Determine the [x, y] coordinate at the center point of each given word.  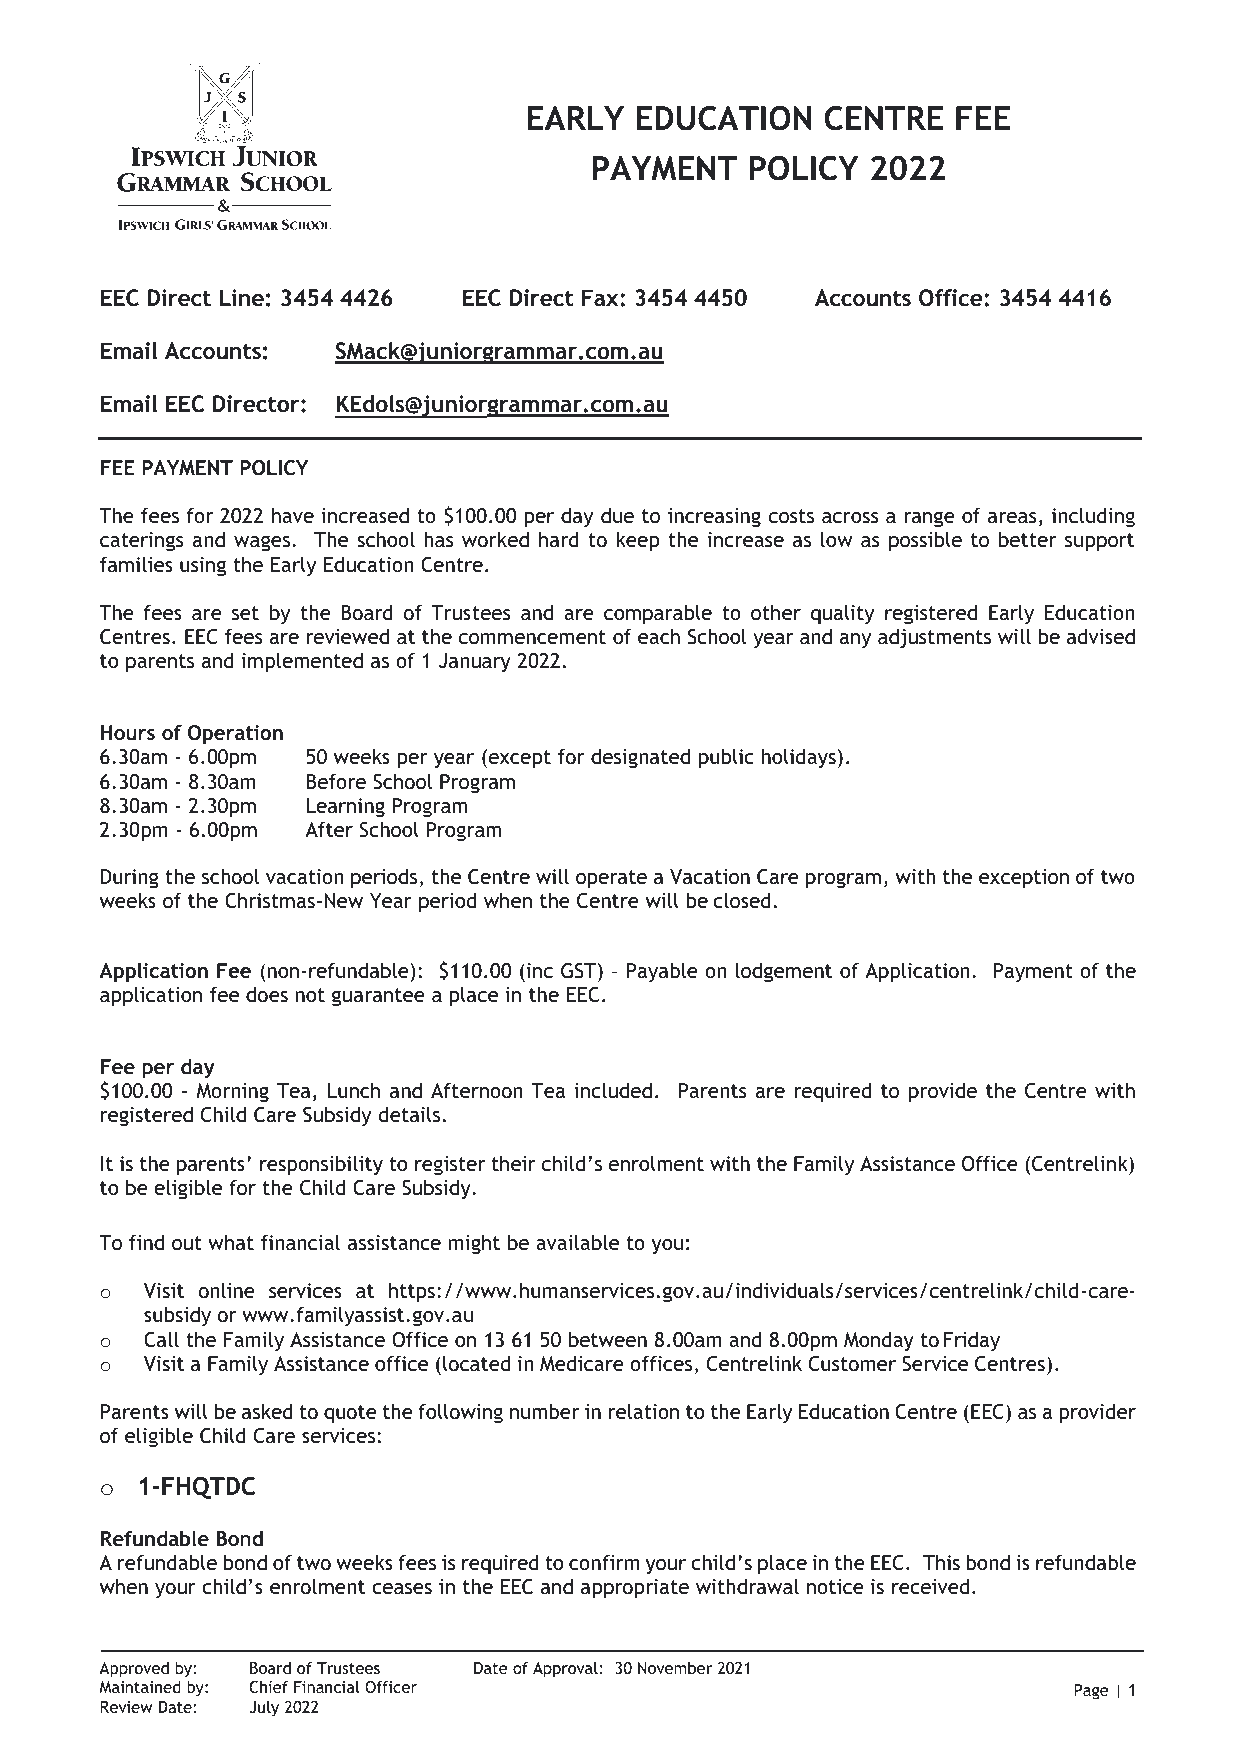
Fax [601, 297]
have [293, 515]
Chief [268, 1686]
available [577, 1242]
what [231, 1242]
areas [1012, 517]
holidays [799, 758]
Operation [235, 735]
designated [640, 758]
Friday [972, 1341]
